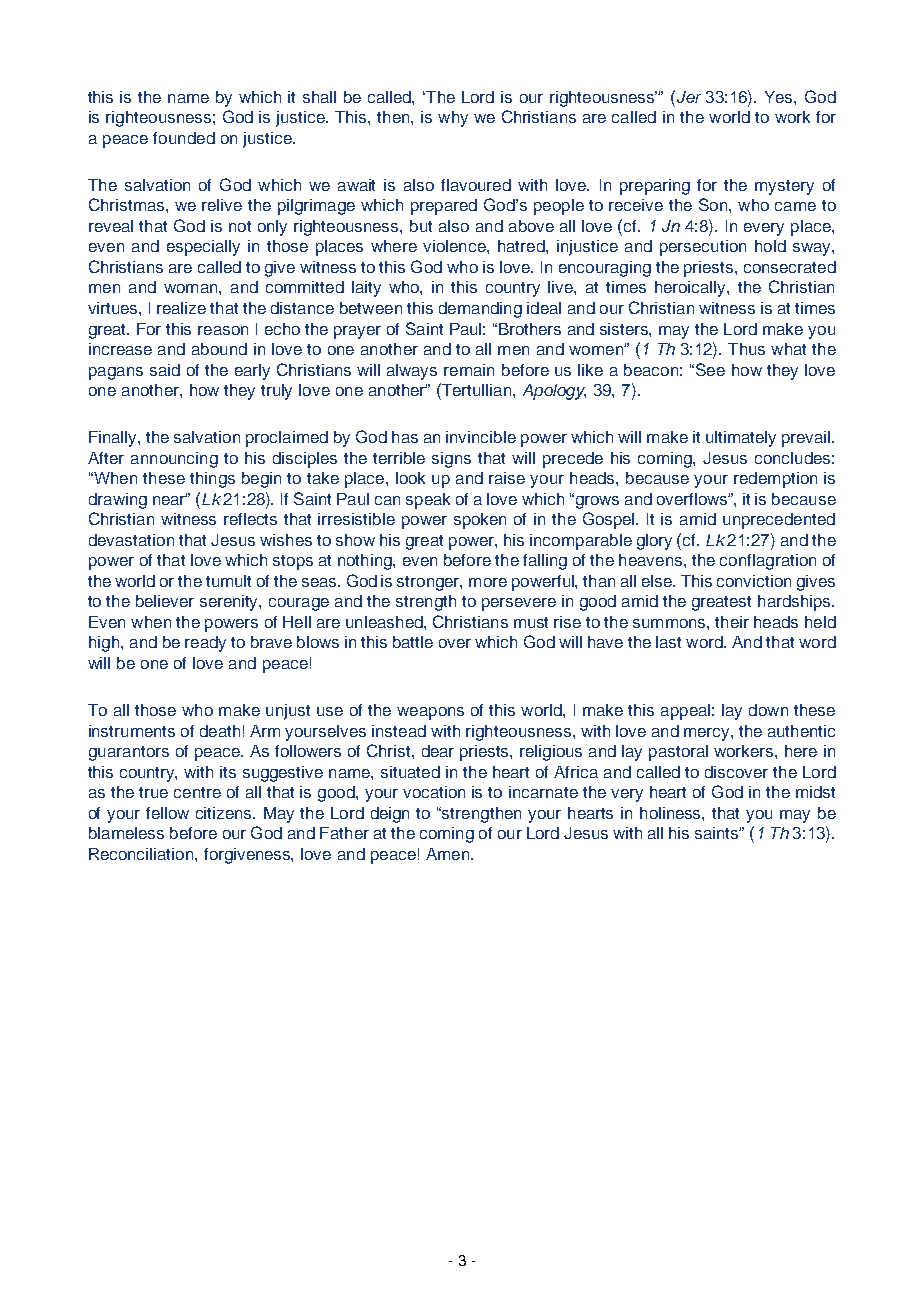 The image size is (924, 1308). Describe the element at coordinates (746, 349) in the document. I see `Thus` at that location.
